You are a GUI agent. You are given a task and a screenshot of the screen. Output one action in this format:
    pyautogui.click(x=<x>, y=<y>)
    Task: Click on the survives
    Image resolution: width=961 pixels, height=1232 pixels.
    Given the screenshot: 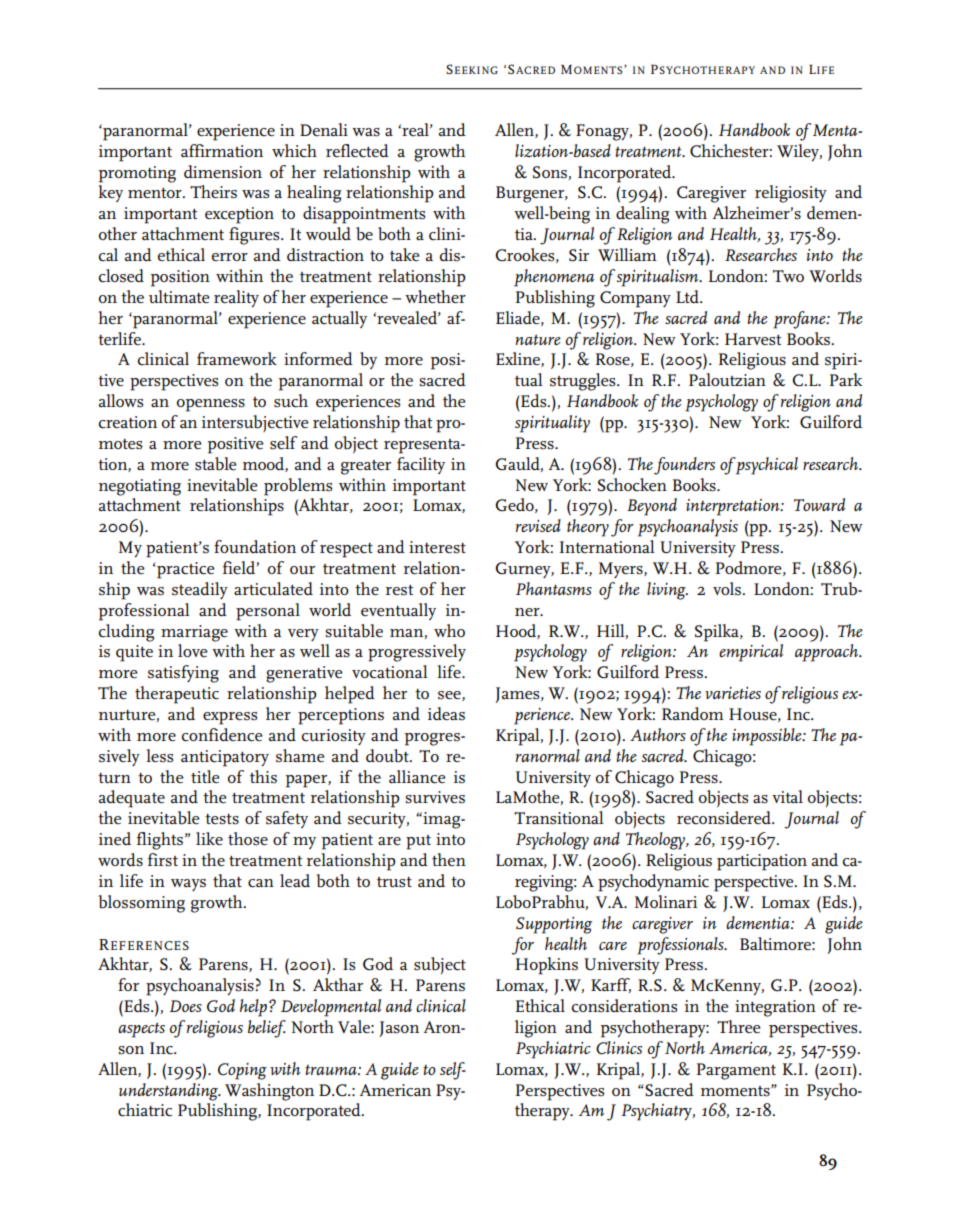 What is the action you would take?
    pyautogui.click(x=435, y=797)
